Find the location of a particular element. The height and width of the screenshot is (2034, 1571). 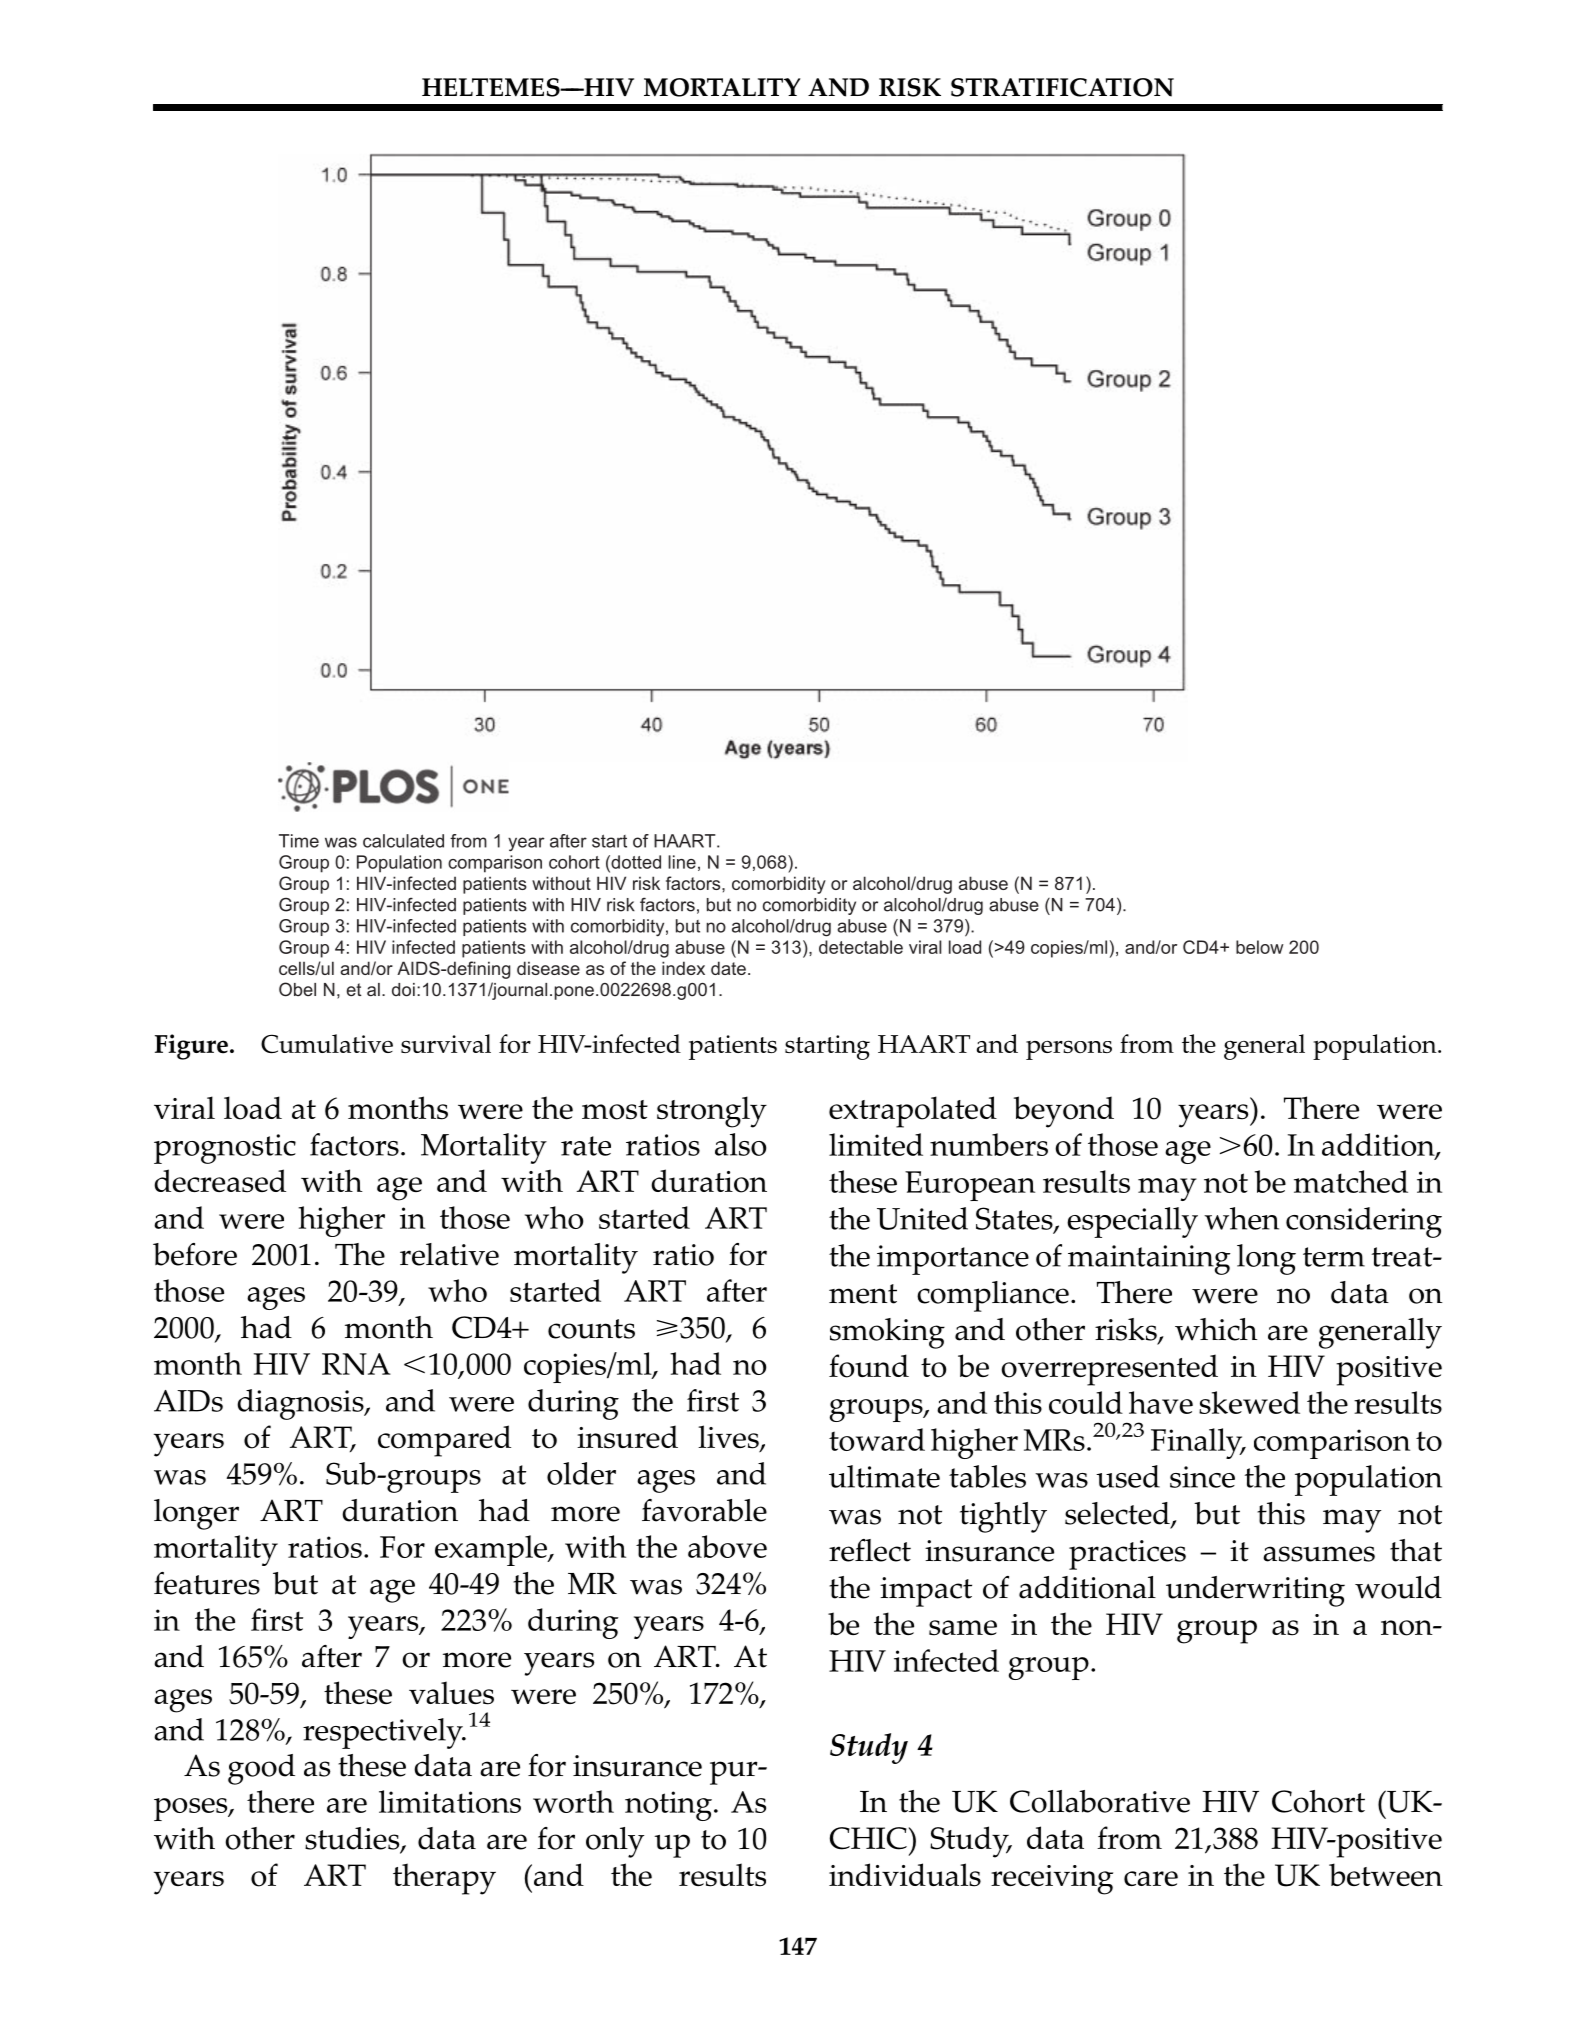

Cumulative is located at coordinates (327, 1043).
